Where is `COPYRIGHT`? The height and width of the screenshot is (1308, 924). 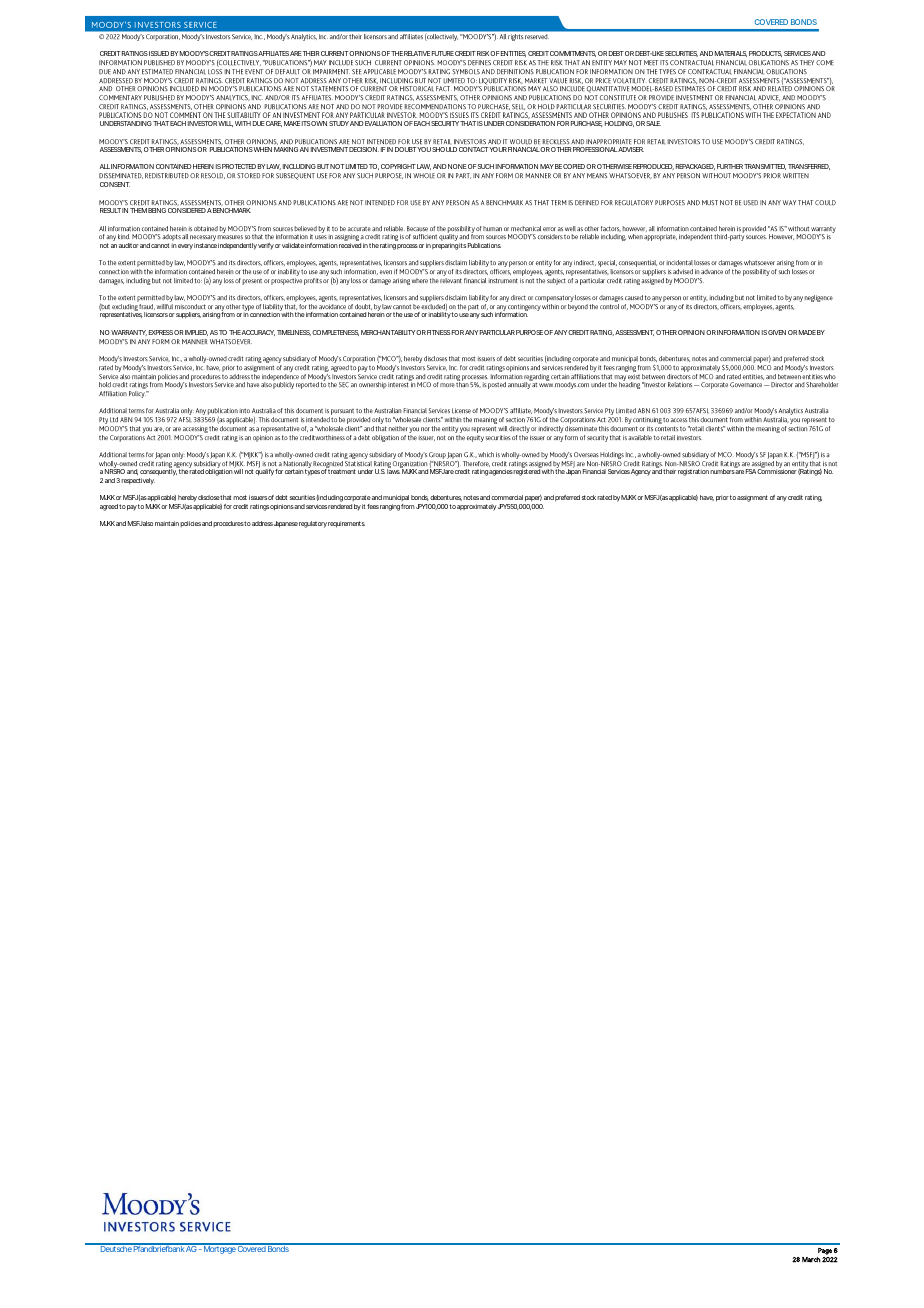 COPYRIGHT is located at coordinates (398, 166).
